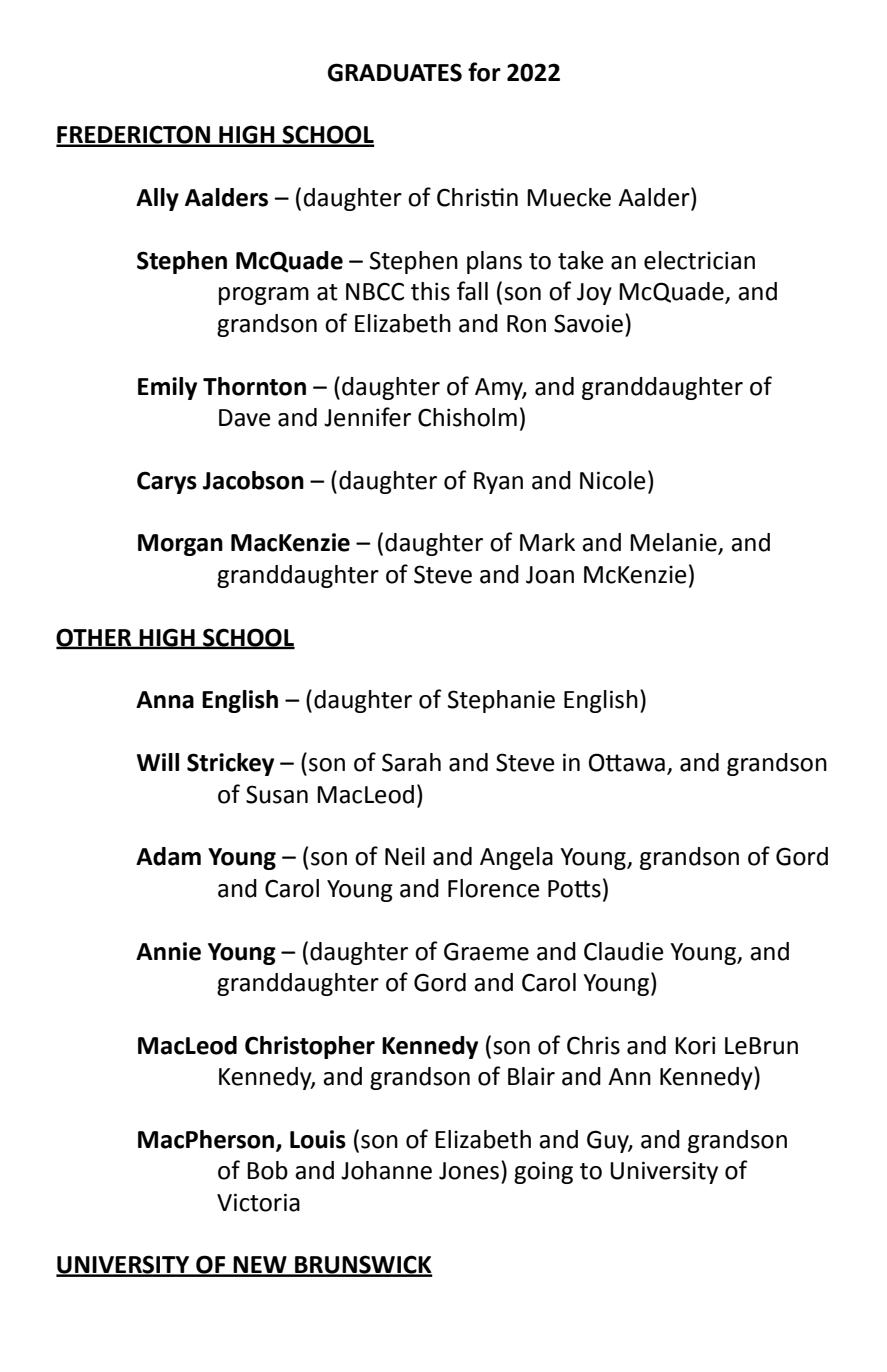 This screenshot has height=1372, width=887. Describe the element at coordinates (550, 575) in the screenshot. I see `Joan` at that location.
